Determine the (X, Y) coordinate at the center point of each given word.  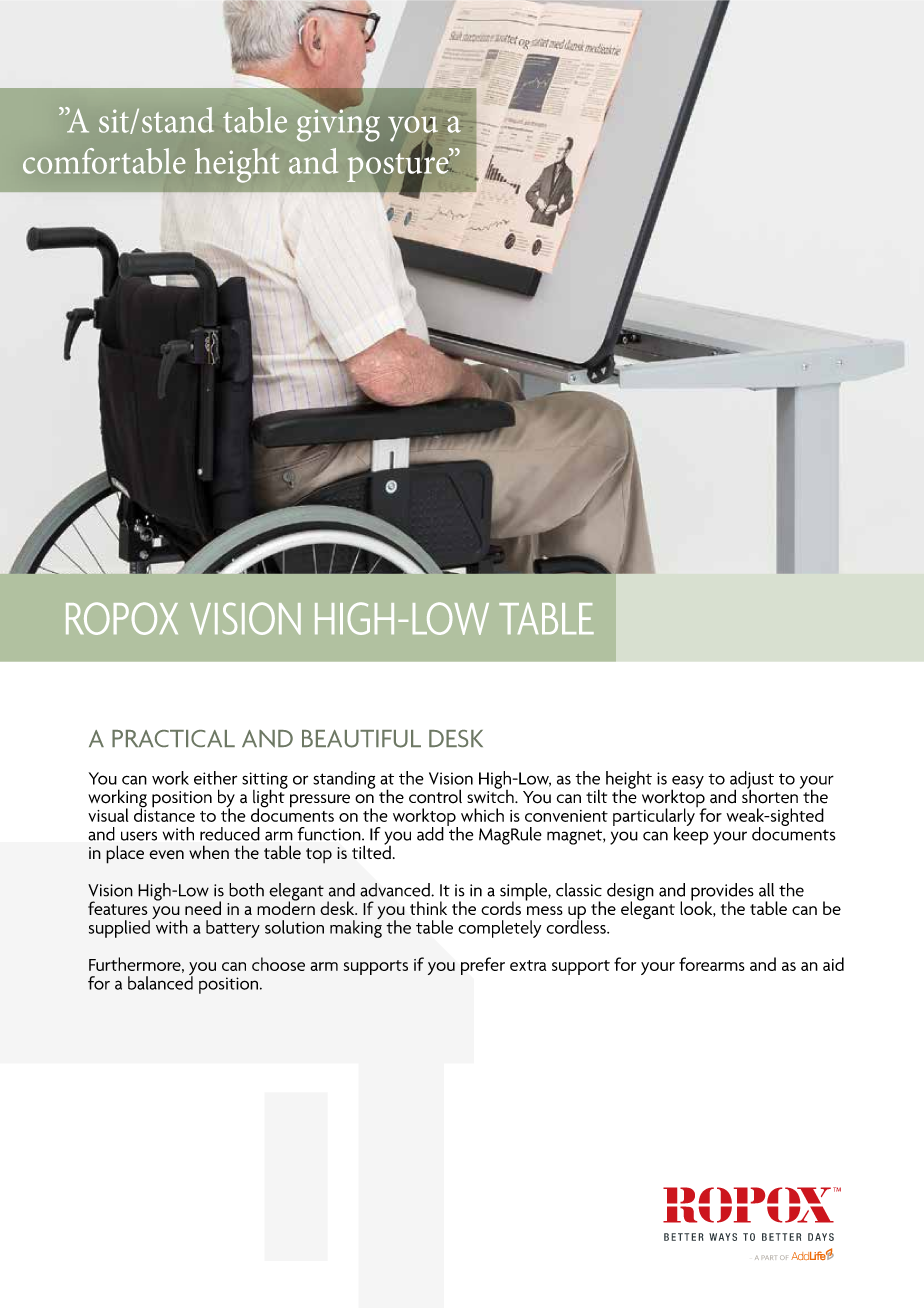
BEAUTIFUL (361, 739)
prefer (483, 966)
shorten (770, 795)
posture (399, 167)
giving (338, 124)
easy (687, 783)
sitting (265, 781)
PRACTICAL (173, 738)
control (435, 796)
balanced (160, 982)
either (215, 778)
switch (491, 795)
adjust (752, 781)
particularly (655, 817)
